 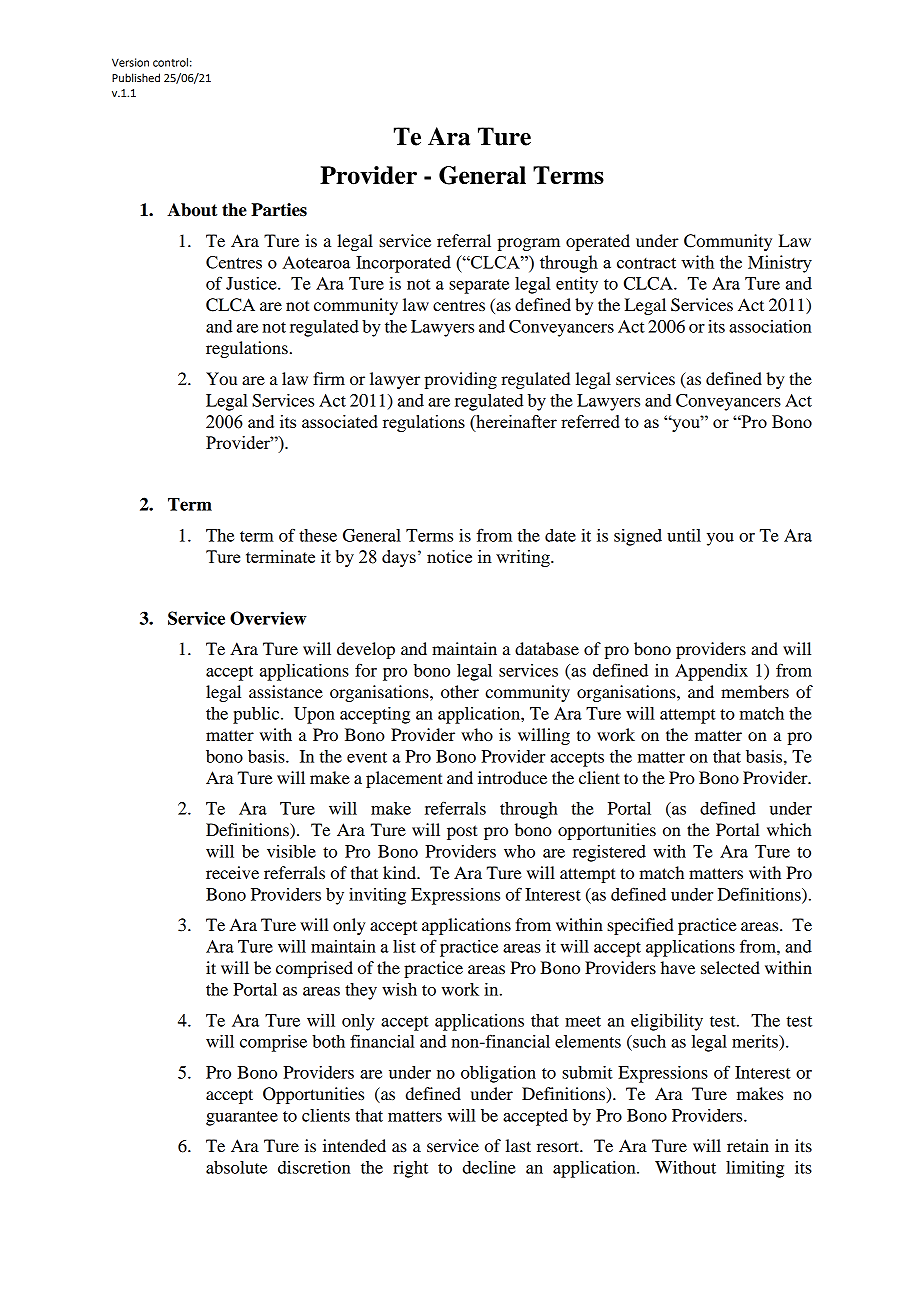 What do you see at coordinates (257, 715) in the page?
I see `public` at bounding box center [257, 715].
